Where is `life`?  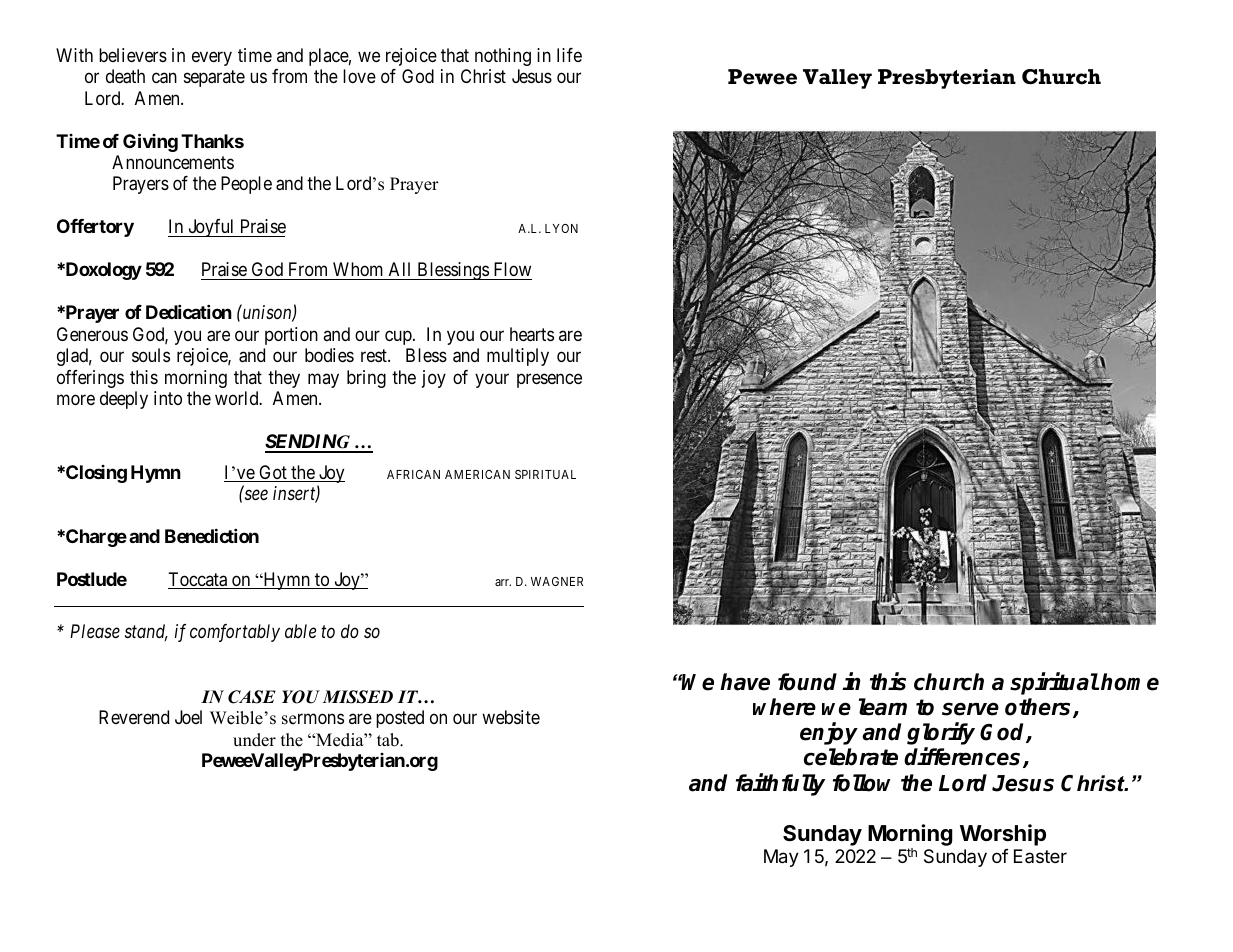 life is located at coordinates (569, 55).
